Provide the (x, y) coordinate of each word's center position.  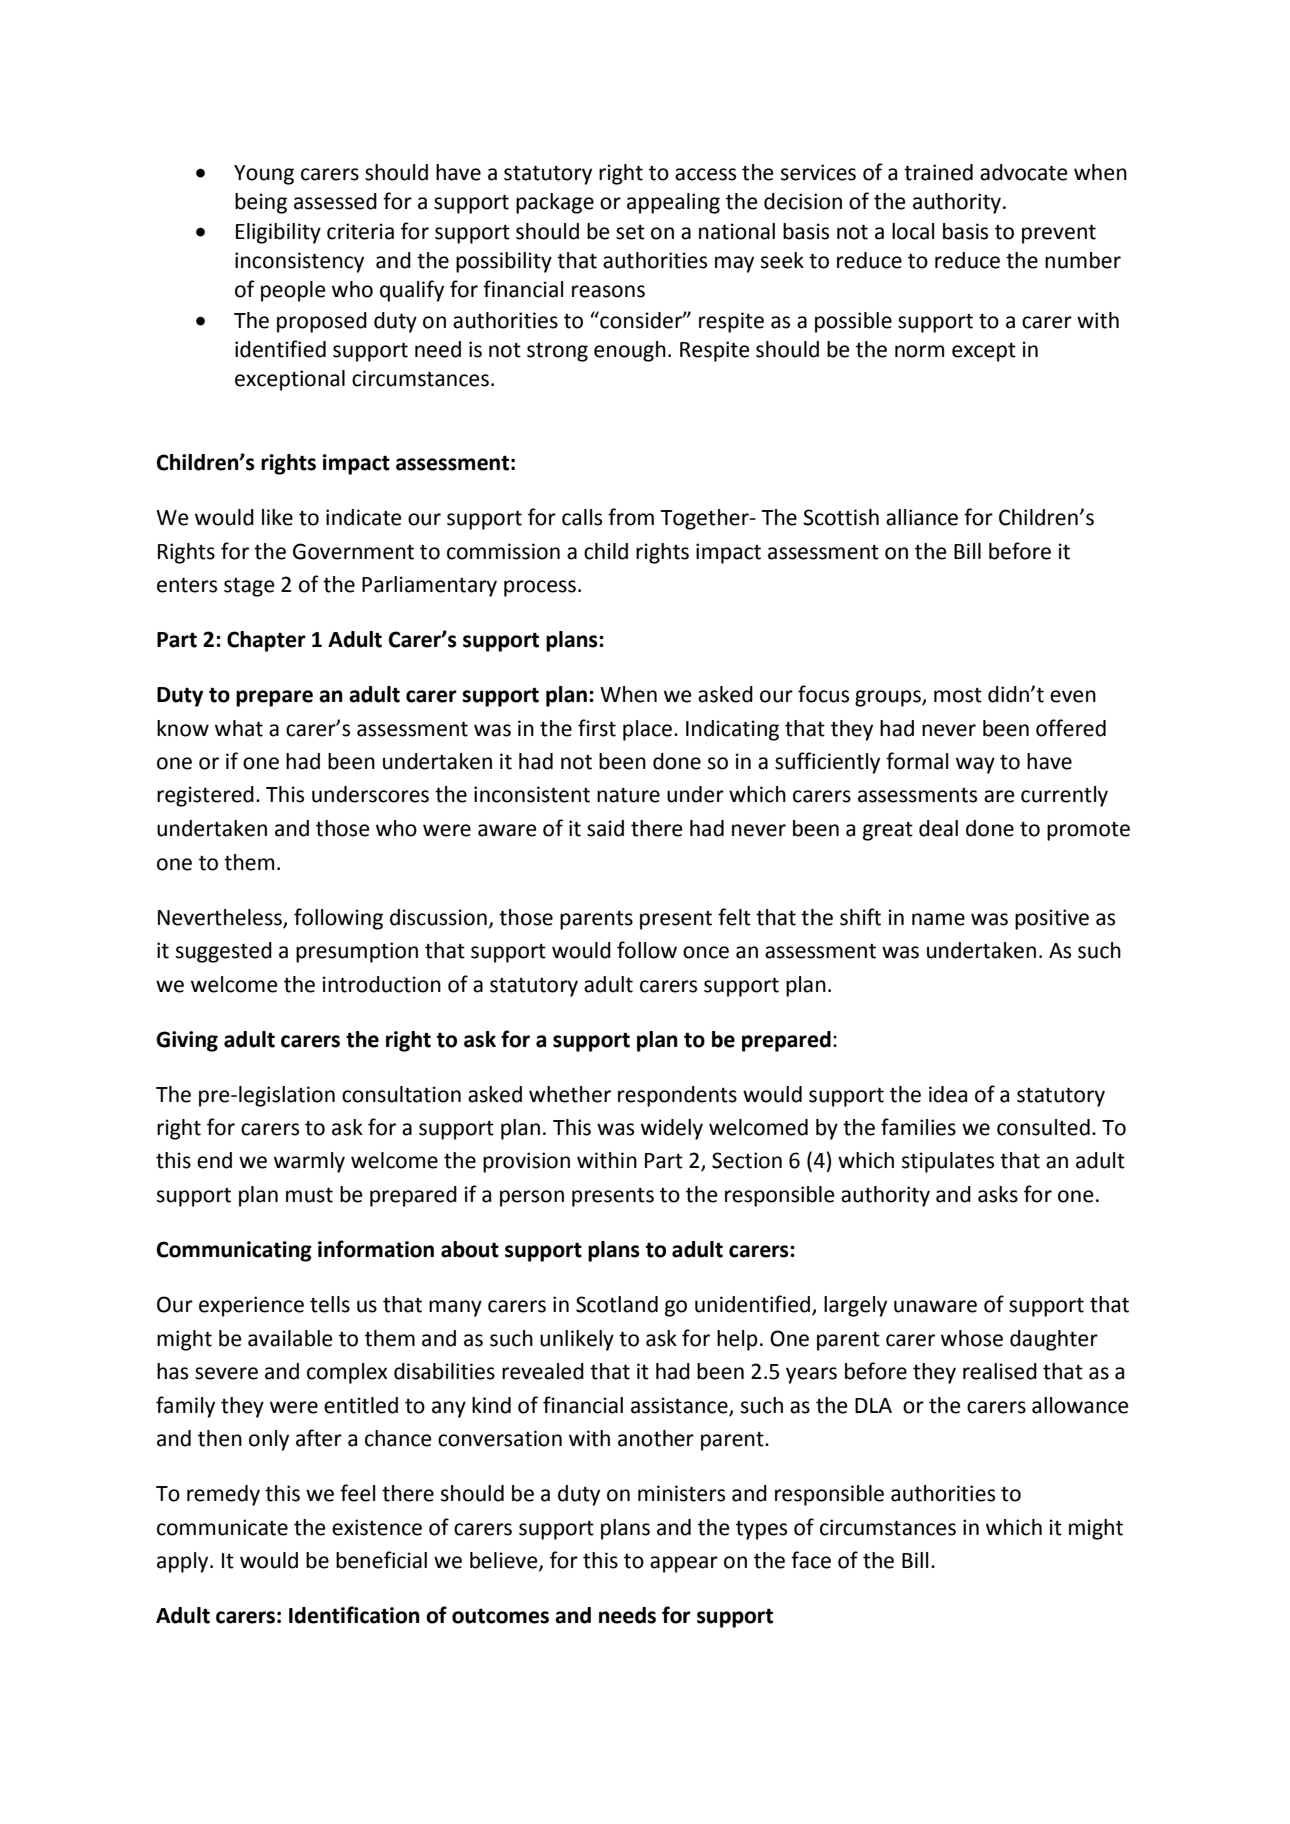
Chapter (266, 641)
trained (938, 172)
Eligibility (278, 233)
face (811, 1560)
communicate (222, 1527)
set (630, 232)
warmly (309, 1162)
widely (672, 1129)
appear (684, 1564)
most (958, 695)
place (647, 730)
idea (948, 1094)
